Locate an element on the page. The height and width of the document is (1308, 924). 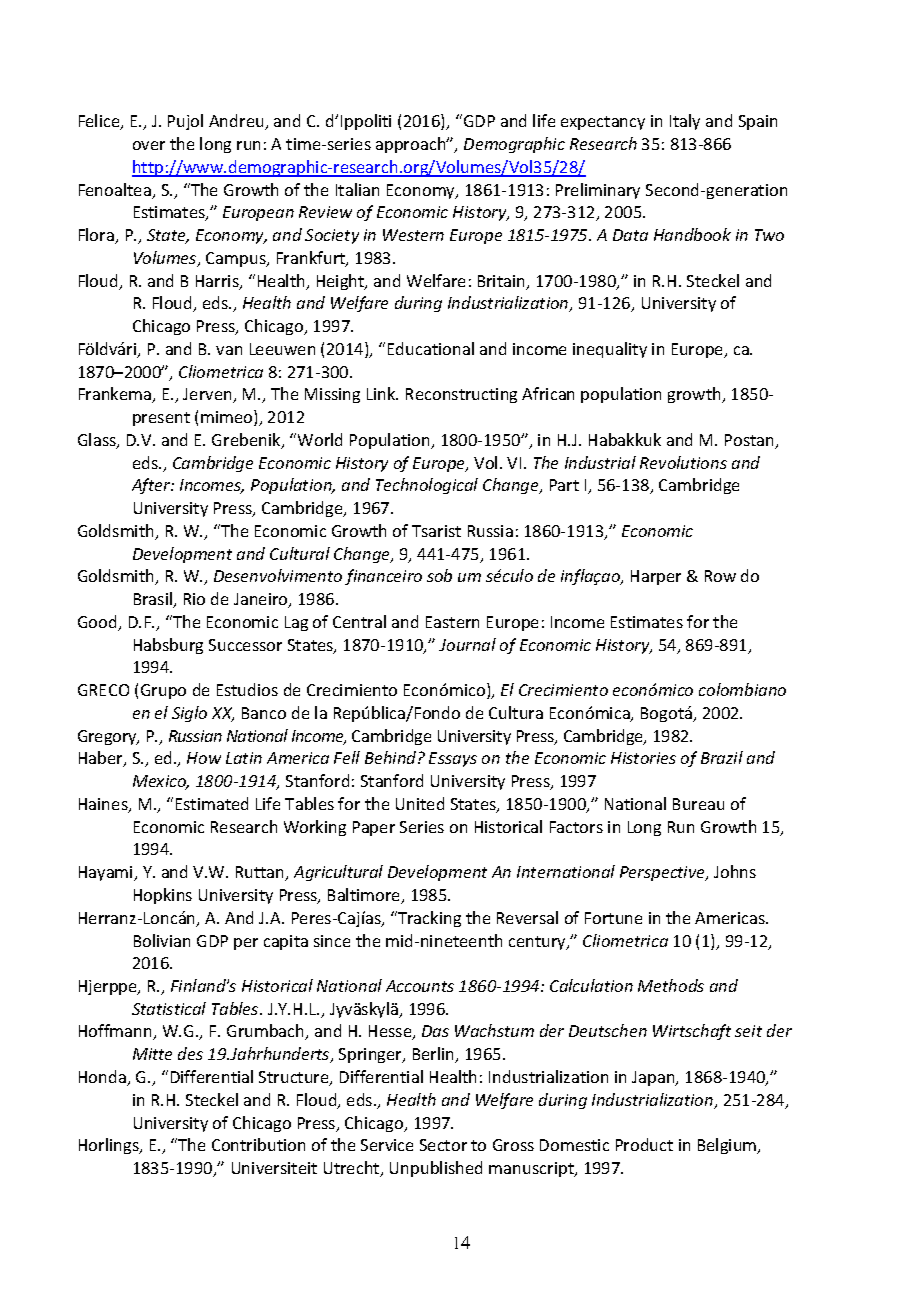
Contribution is located at coordinates (258, 1144).
